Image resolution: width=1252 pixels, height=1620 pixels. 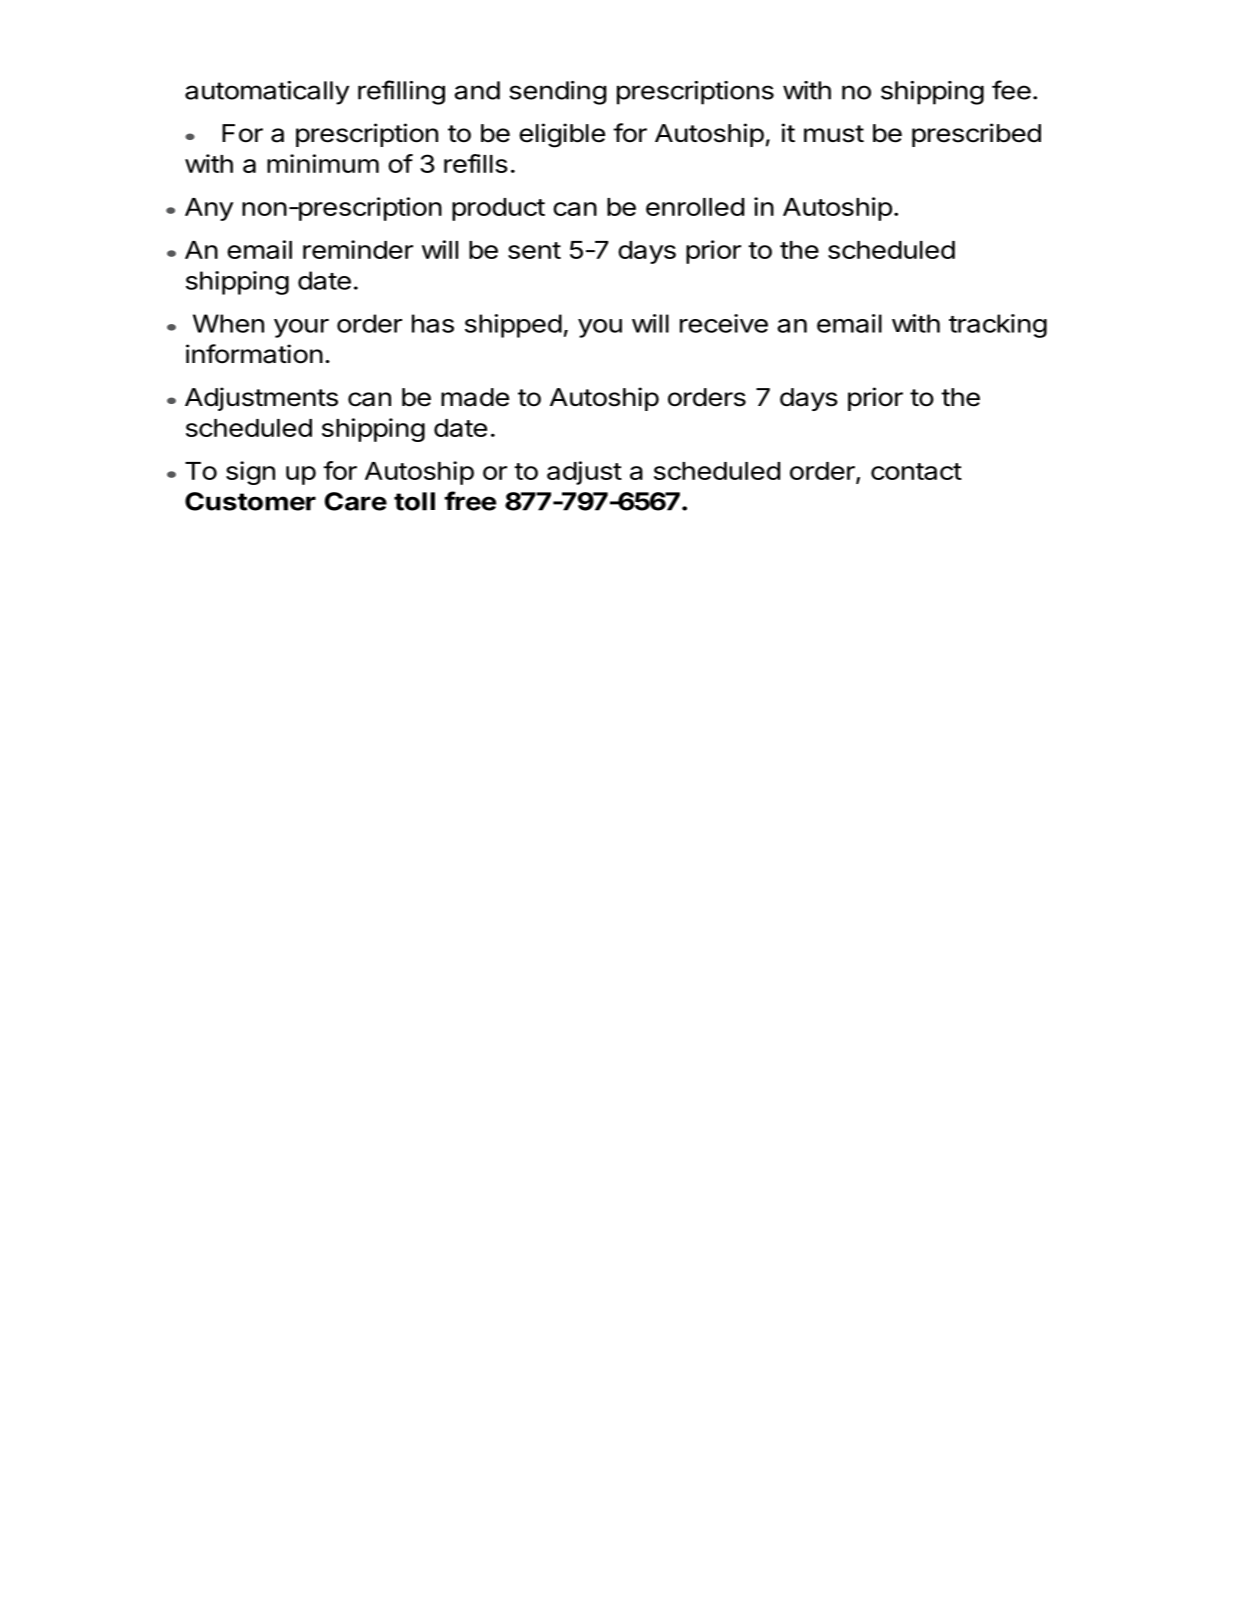 What do you see at coordinates (558, 93) in the screenshot?
I see `sending` at bounding box center [558, 93].
